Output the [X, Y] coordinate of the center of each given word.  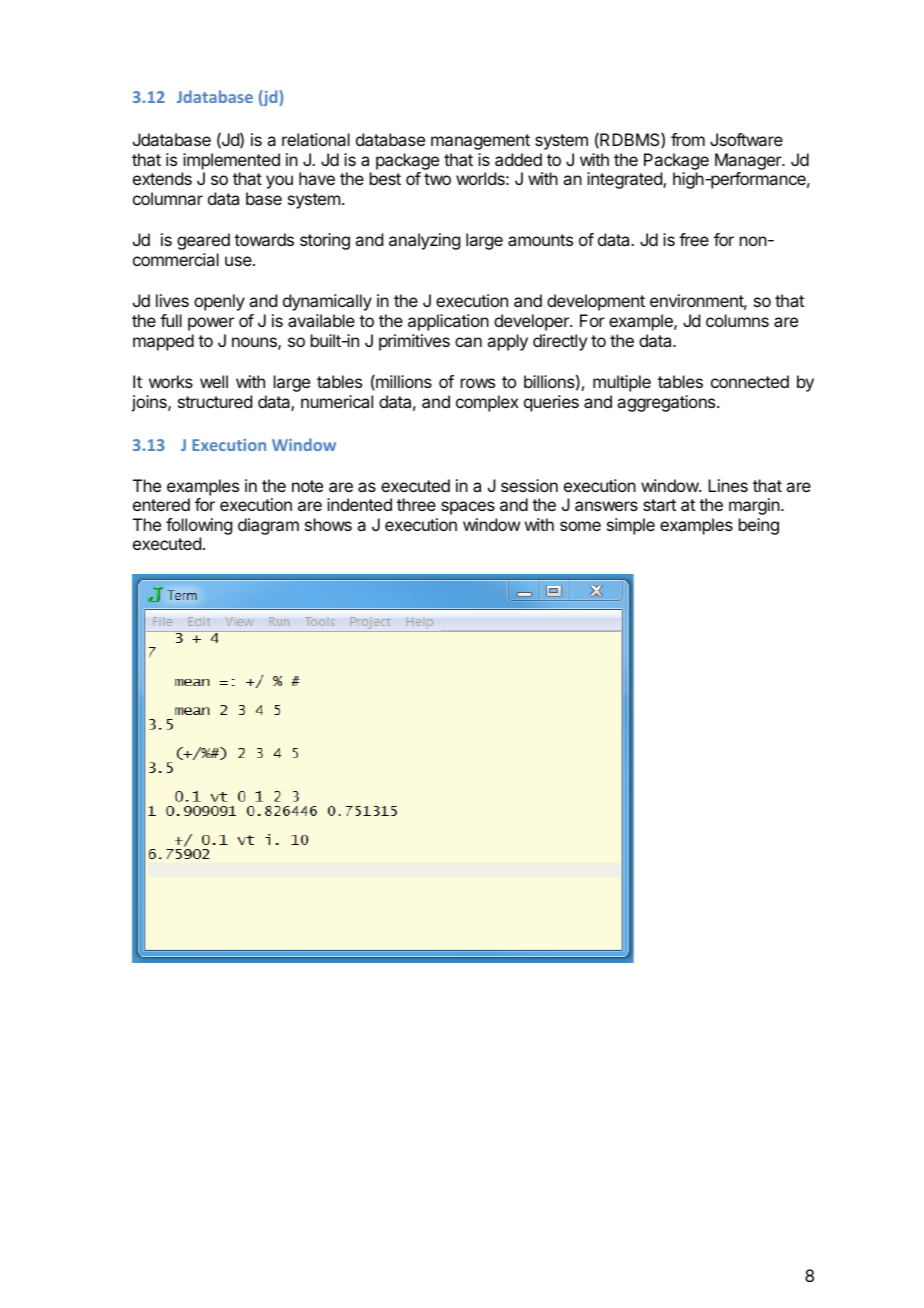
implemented [231, 161]
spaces [468, 508]
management [480, 142]
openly [219, 302]
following [199, 528]
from [688, 139]
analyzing [424, 241]
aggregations [667, 403]
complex [487, 403]
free [694, 239]
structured [215, 401]
